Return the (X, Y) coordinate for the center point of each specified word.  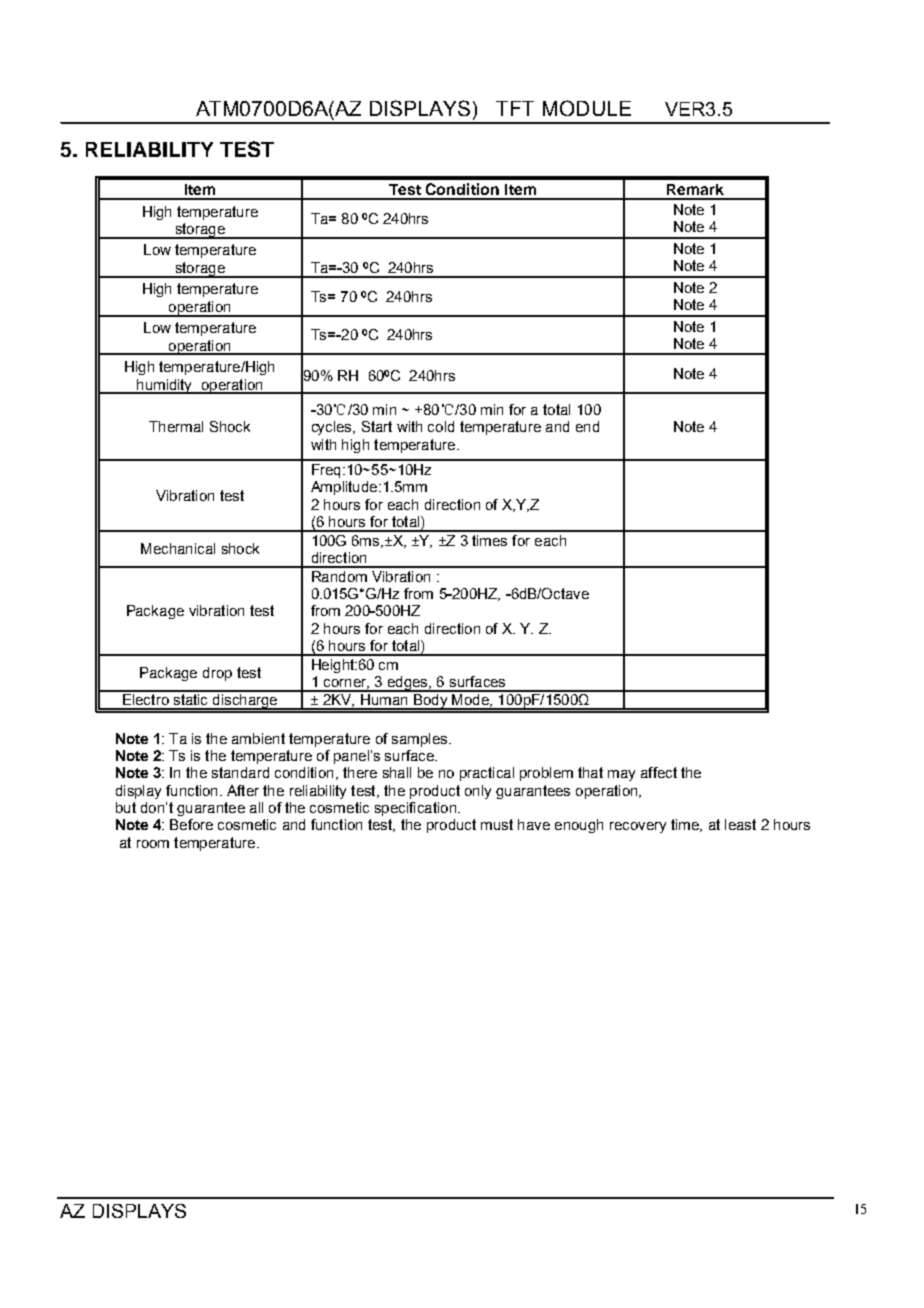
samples (421, 740)
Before (191, 824)
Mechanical (178, 548)
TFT (515, 108)
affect (659, 772)
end (587, 426)
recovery (638, 827)
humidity (165, 386)
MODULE (587, 108)
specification (415, 809)
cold (441, 426)
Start (377, 426)
